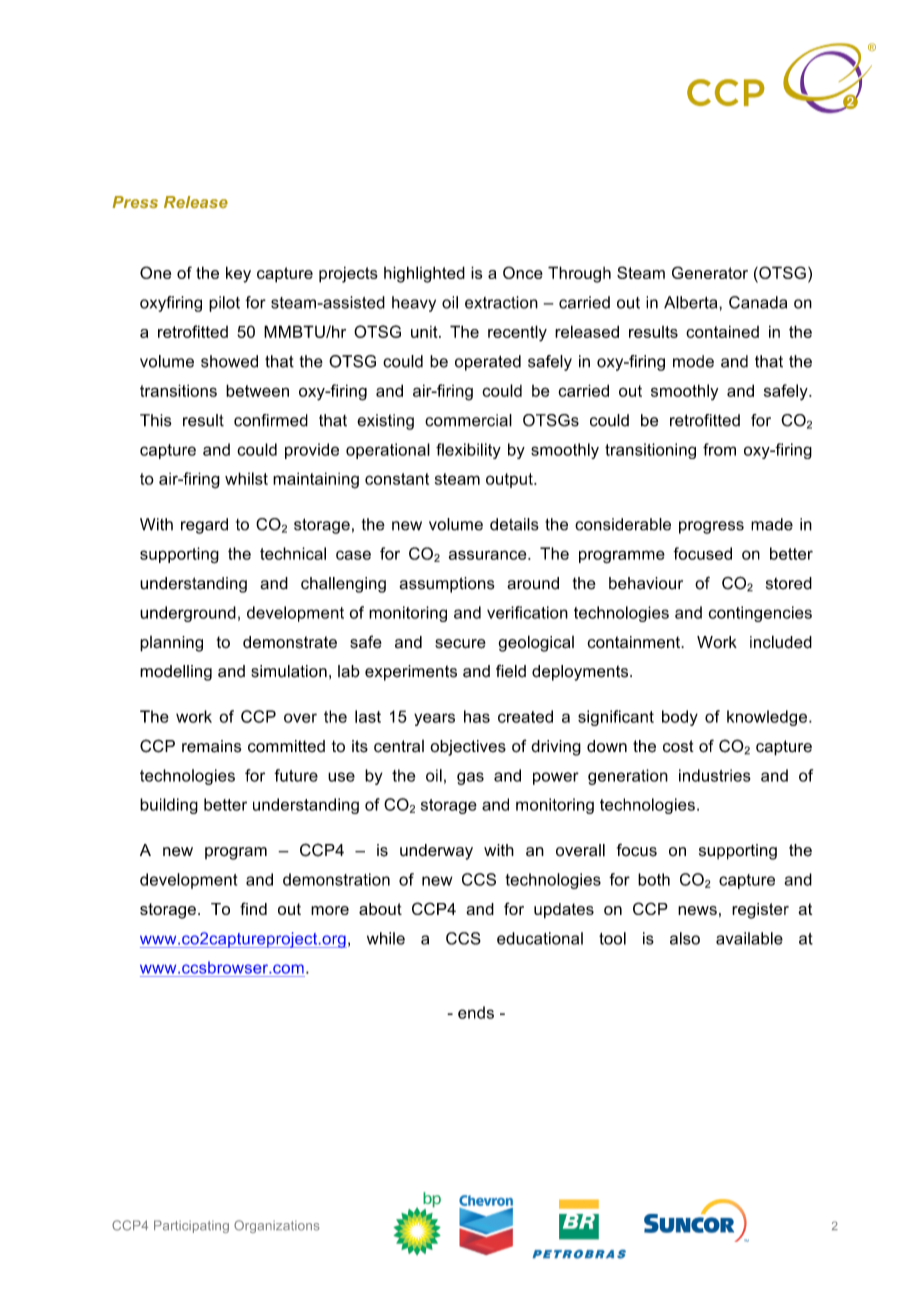 The width and height of the screenshot is (924, 1308). Describe the element at coordinates (749, 938) in the screenshot. I see `available` at that location.
